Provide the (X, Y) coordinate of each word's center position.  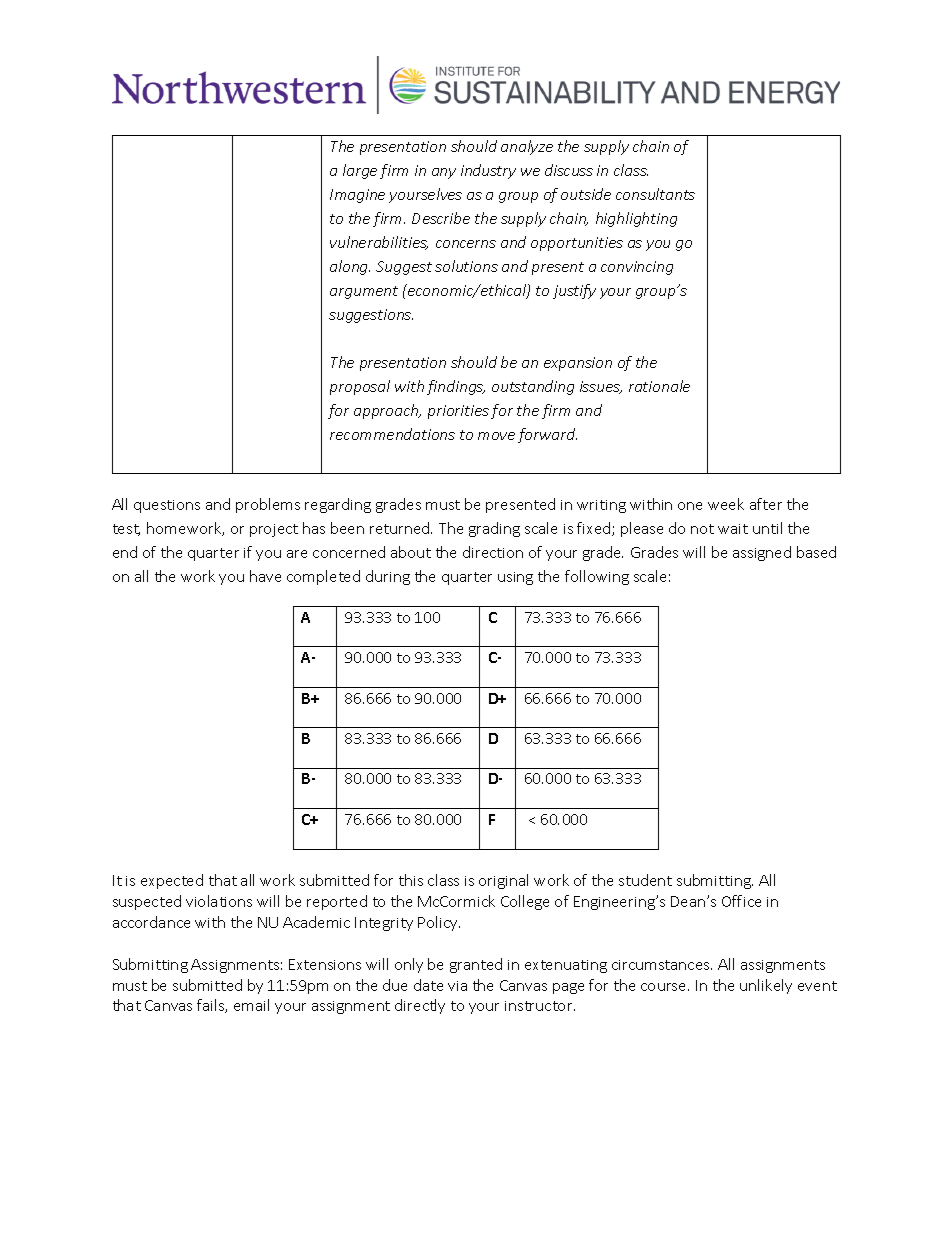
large (360, 171)
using (515, 578)
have (265, 576)
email (251, 1005)
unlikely (766, 986)
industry (488, 171)
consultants (655, 194)
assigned (762, 553)
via (457, 986)
